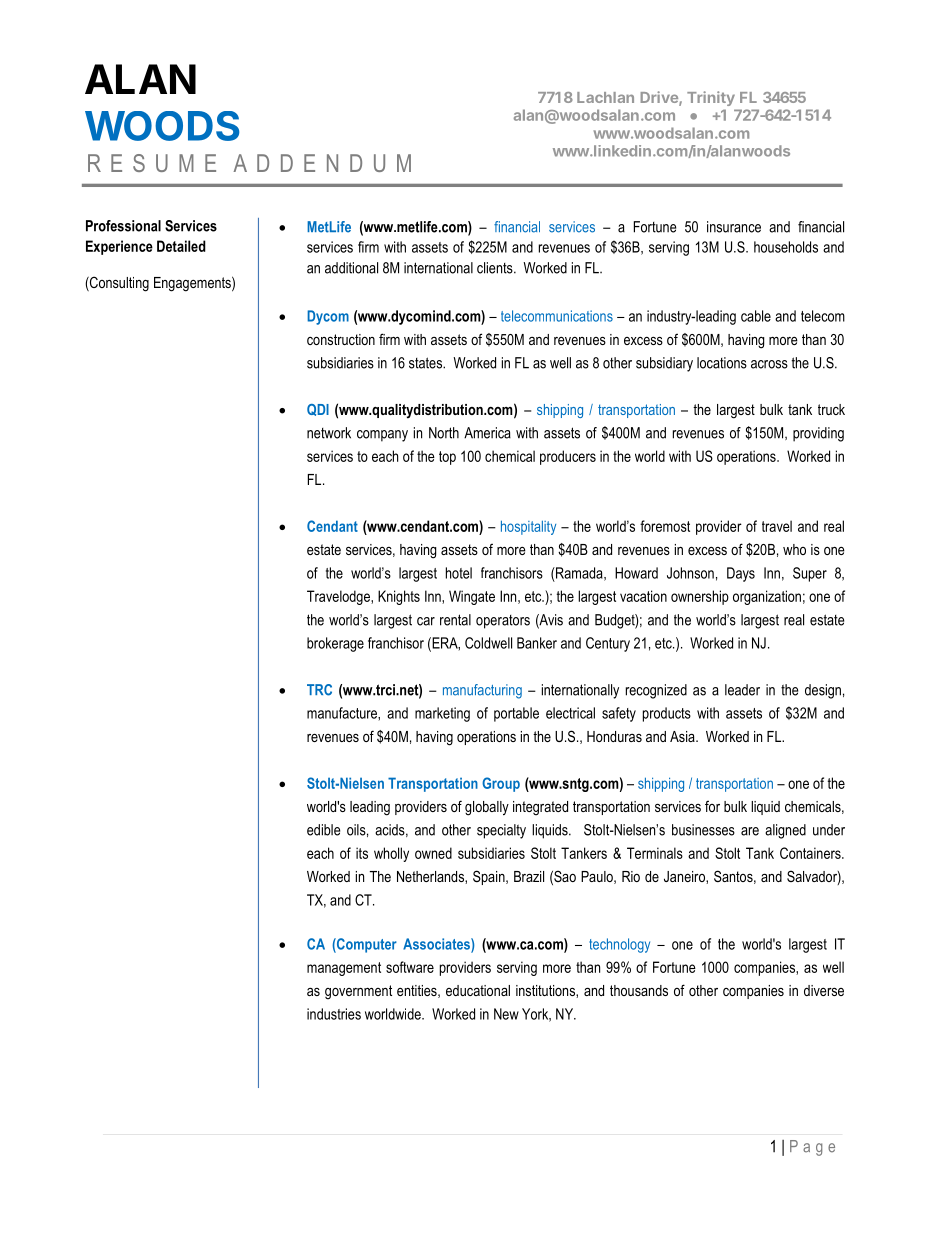 The image size is (952, 1233). Describe the element at coordinates (487, 433) in the image. I see `America` at that location.
